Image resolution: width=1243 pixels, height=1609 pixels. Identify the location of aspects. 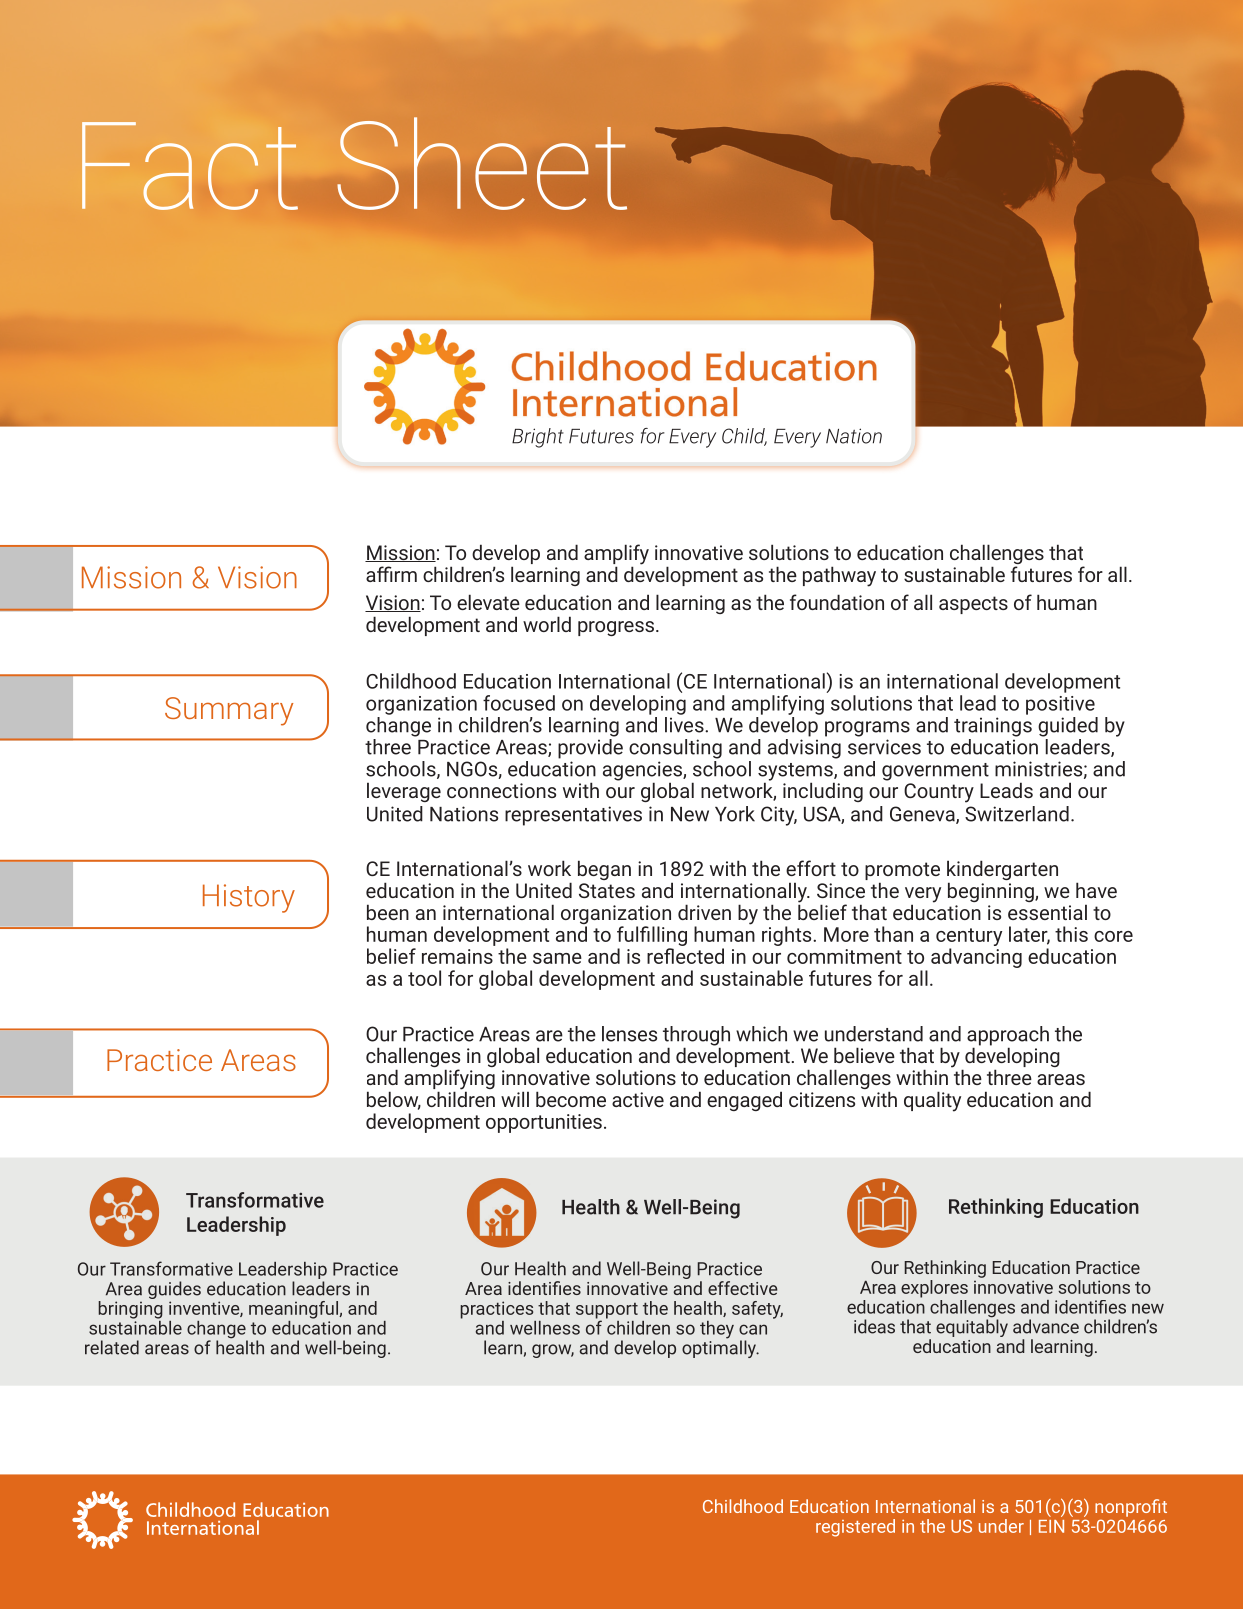
(973, 605).
